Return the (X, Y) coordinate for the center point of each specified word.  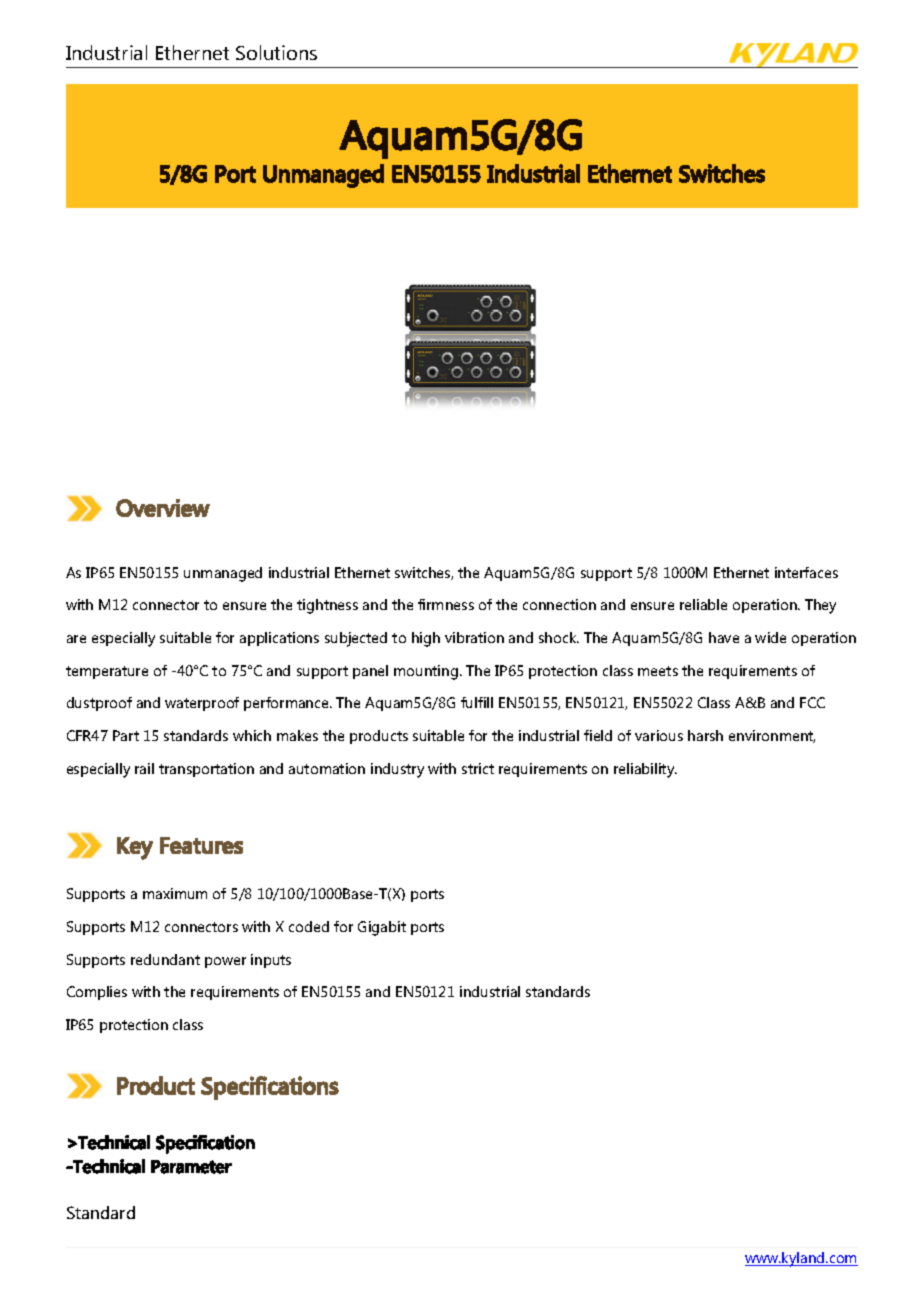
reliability (645, 770)
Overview (163, 508)
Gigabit (382, 928)
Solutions (276, 52)
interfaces (806, 572)
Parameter (191, 1167)
